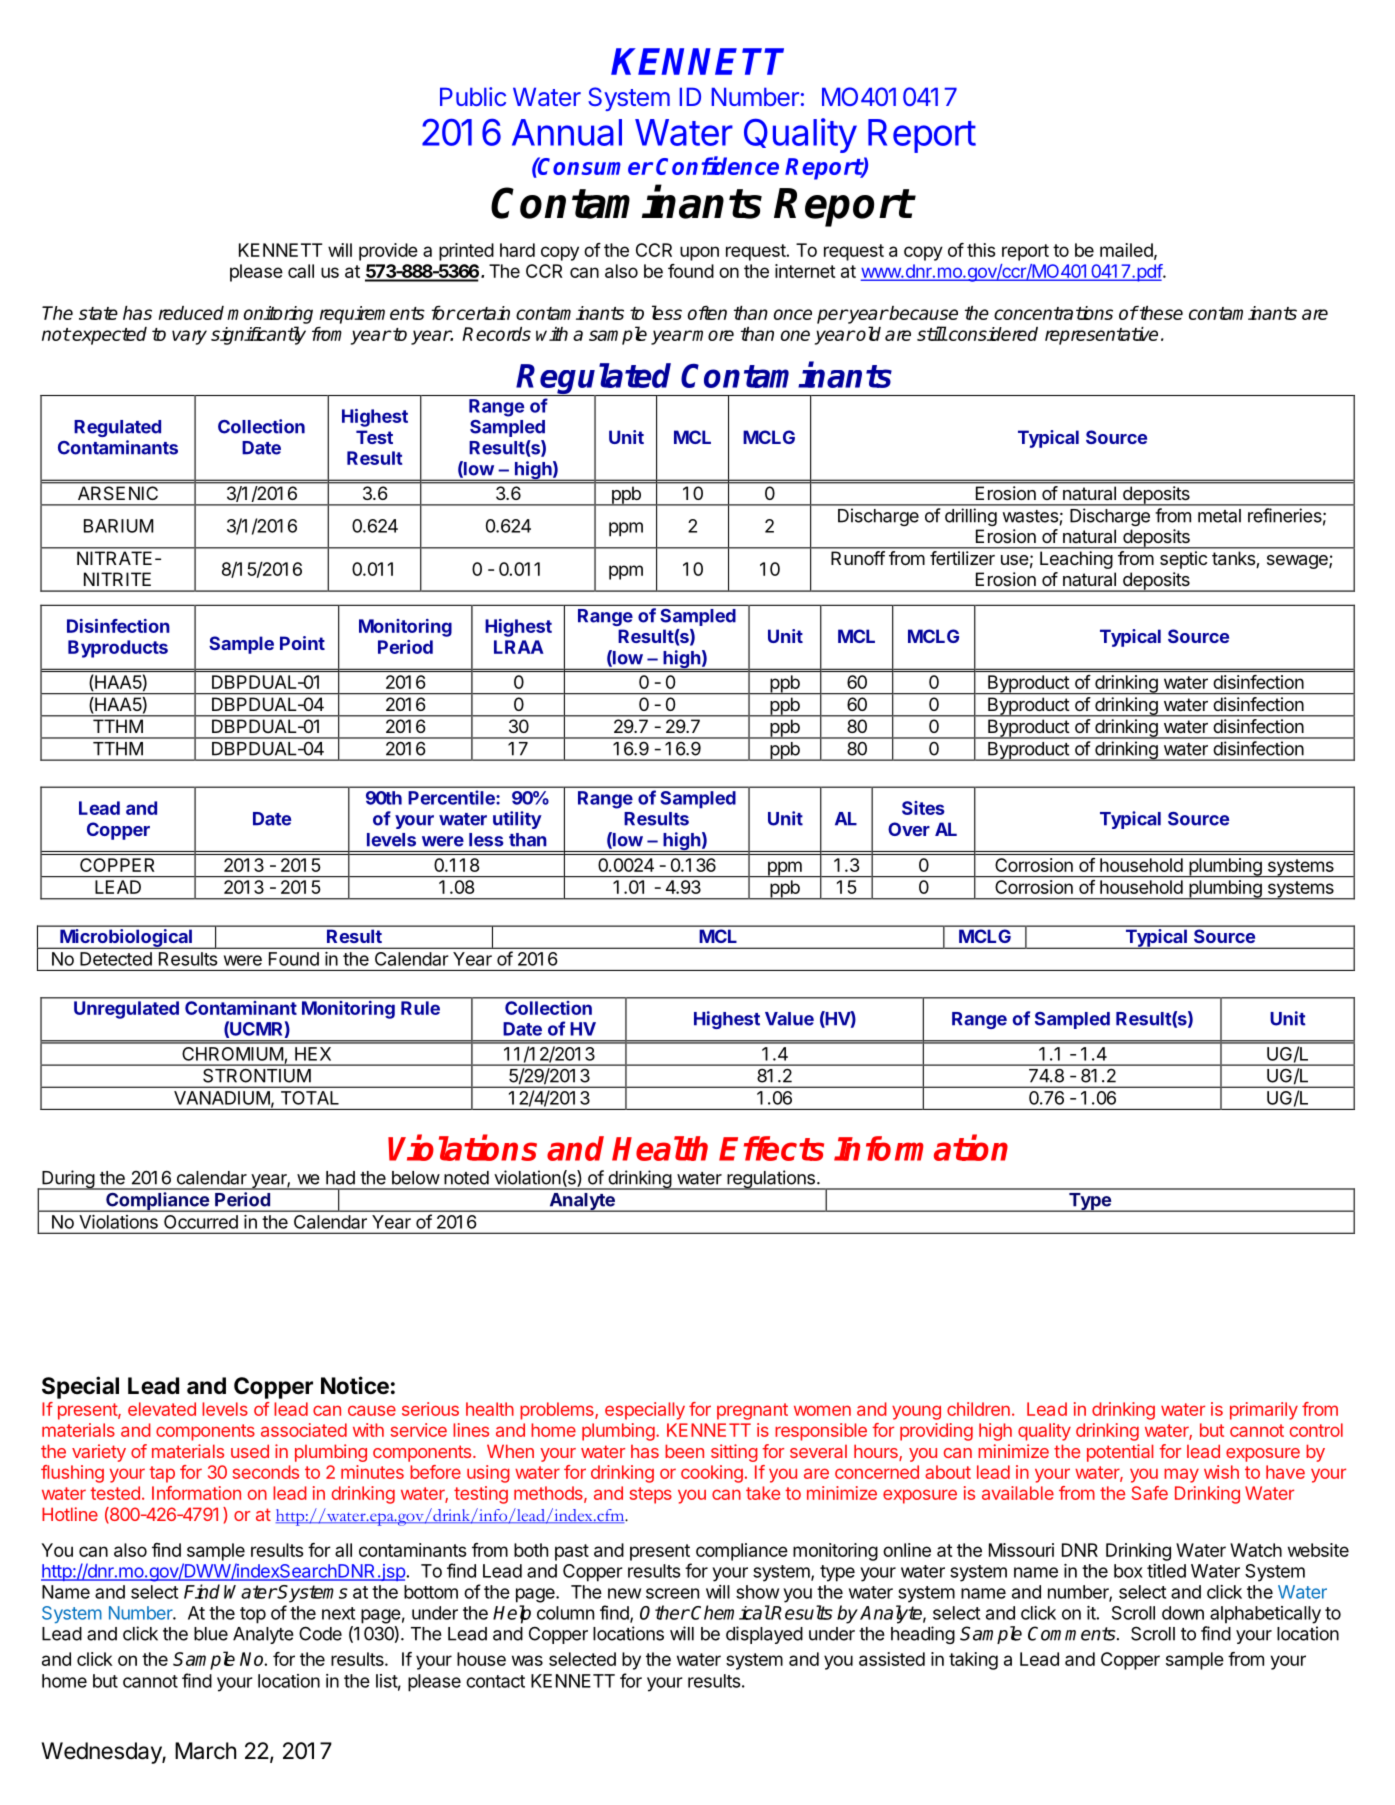 Image resolution: width=1395 pixels, height=1805 pixels. I want to click on Over, so click(909, 829).
